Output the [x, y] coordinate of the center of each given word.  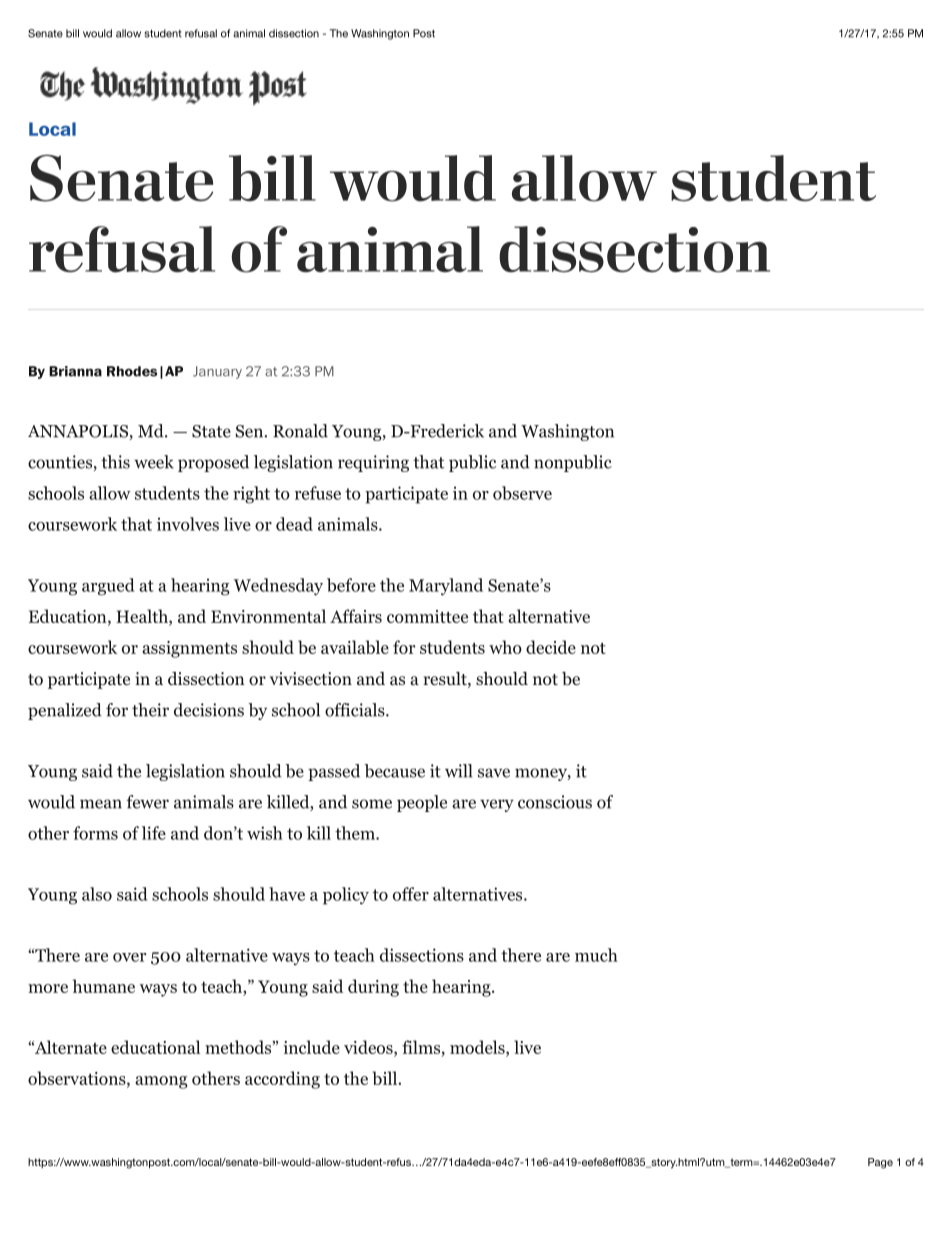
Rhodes [132, 371]
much [596, 955]
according [282, 1080]
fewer [147, 802]
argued [108, 587]
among [161, 1082]
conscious [555, 802]
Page [880, 1163]
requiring [373, 463]
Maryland [446, 587]
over [129, 957]
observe [522, 493]
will [458, 771]
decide [551, 647]
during [373, 988]
